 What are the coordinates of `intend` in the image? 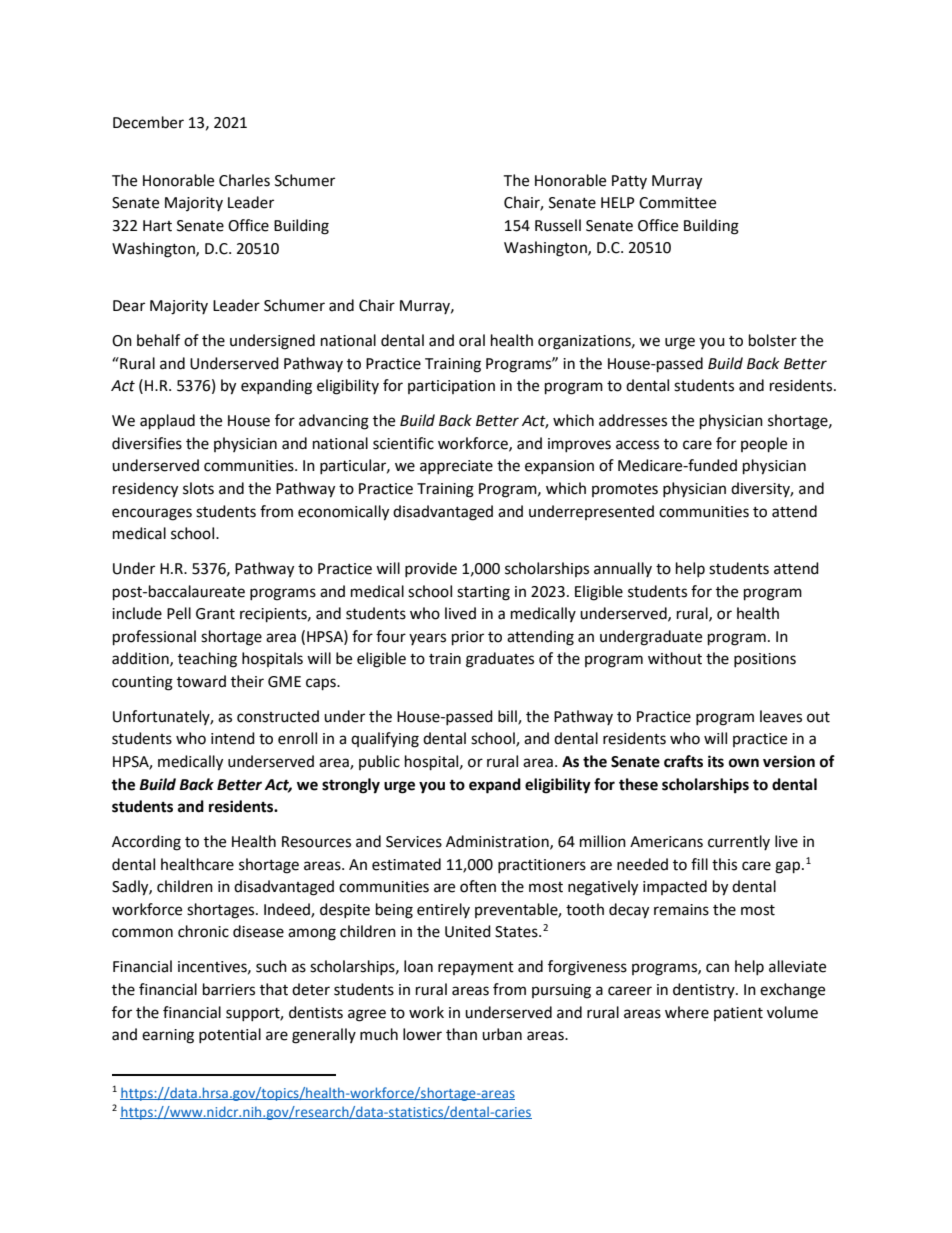 It's located at (233, 738).
